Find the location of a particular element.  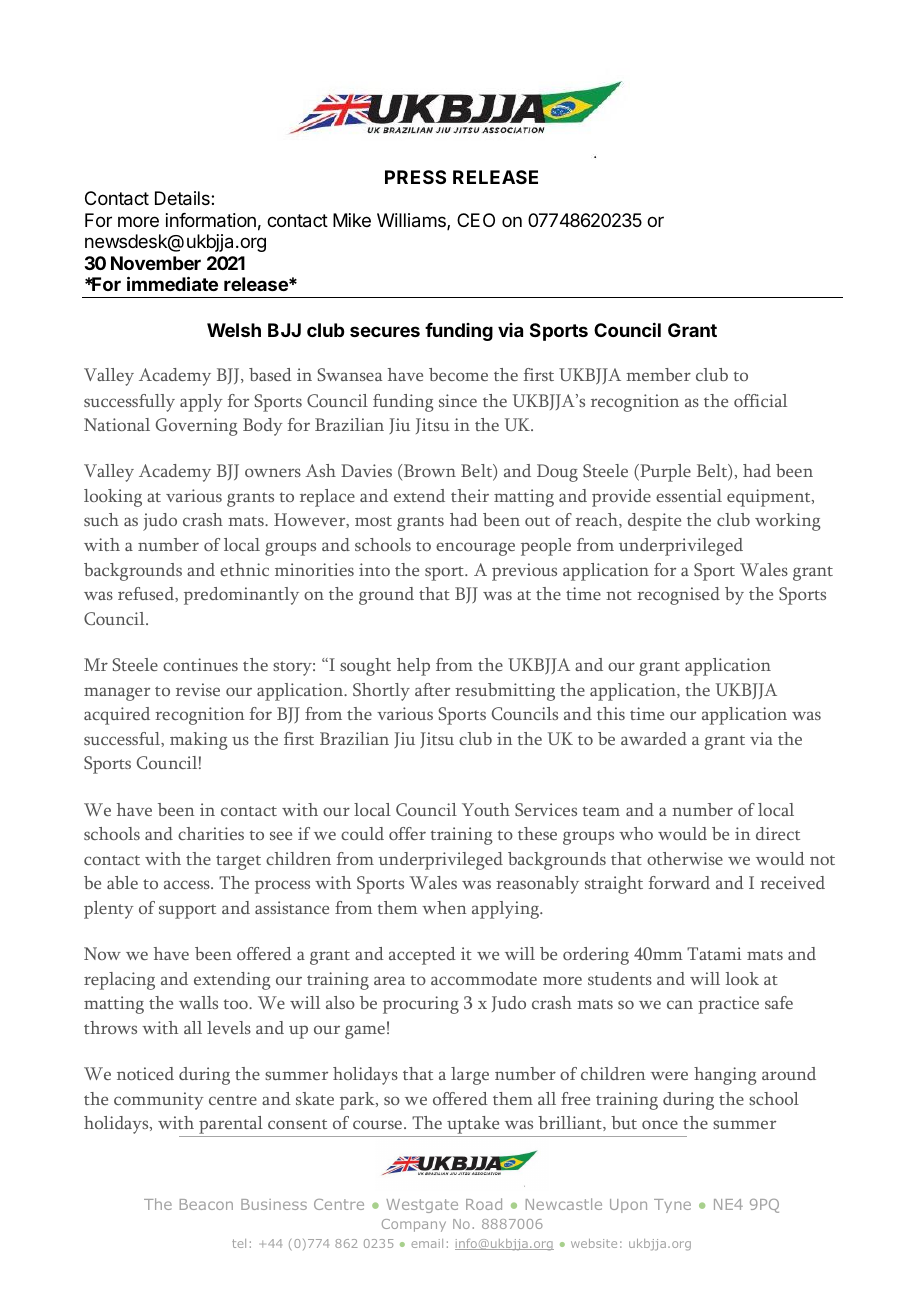

awarded is located at coordinates (654, 738).
